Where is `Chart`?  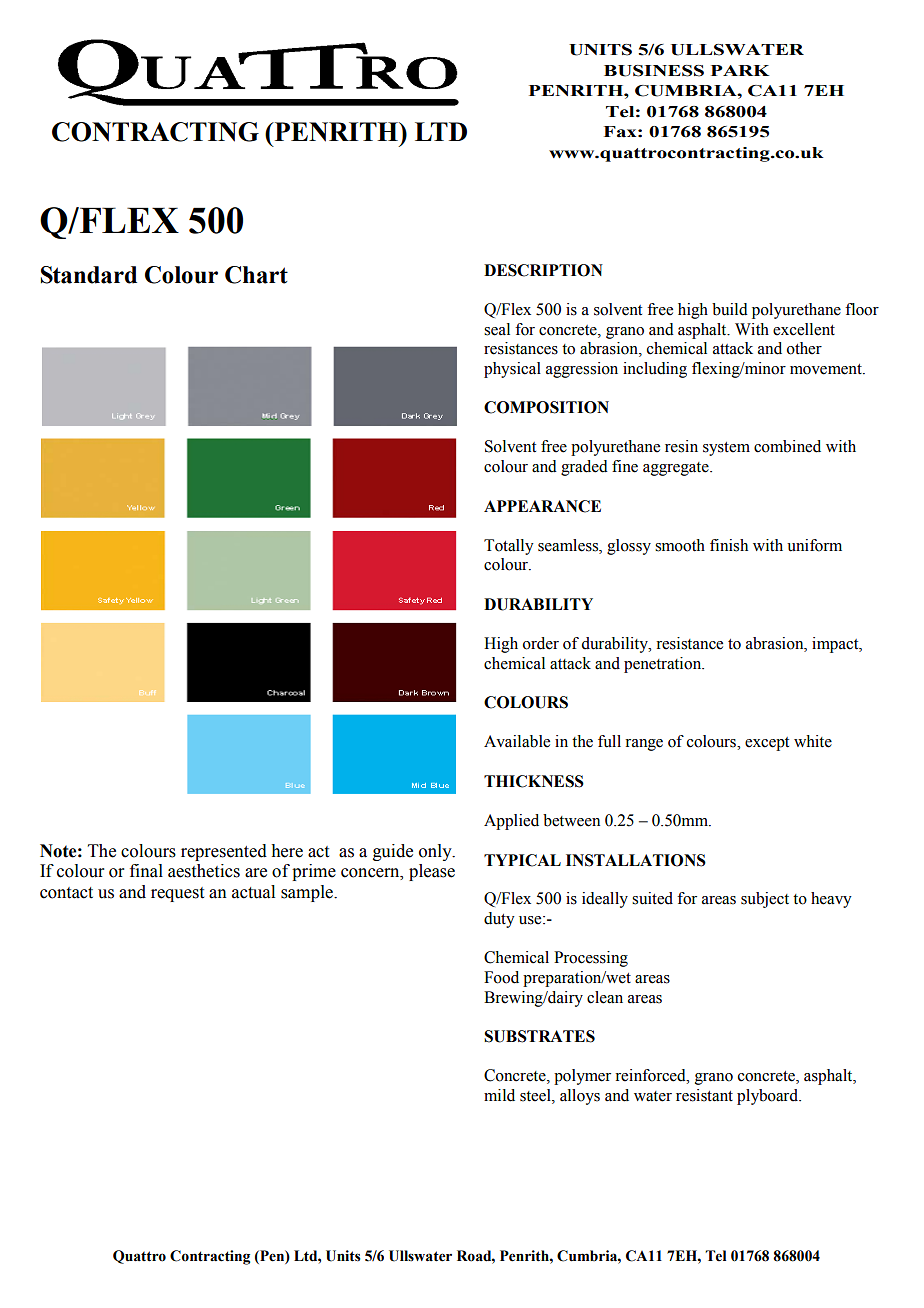
Chart is located at coordinates (256, 275).
